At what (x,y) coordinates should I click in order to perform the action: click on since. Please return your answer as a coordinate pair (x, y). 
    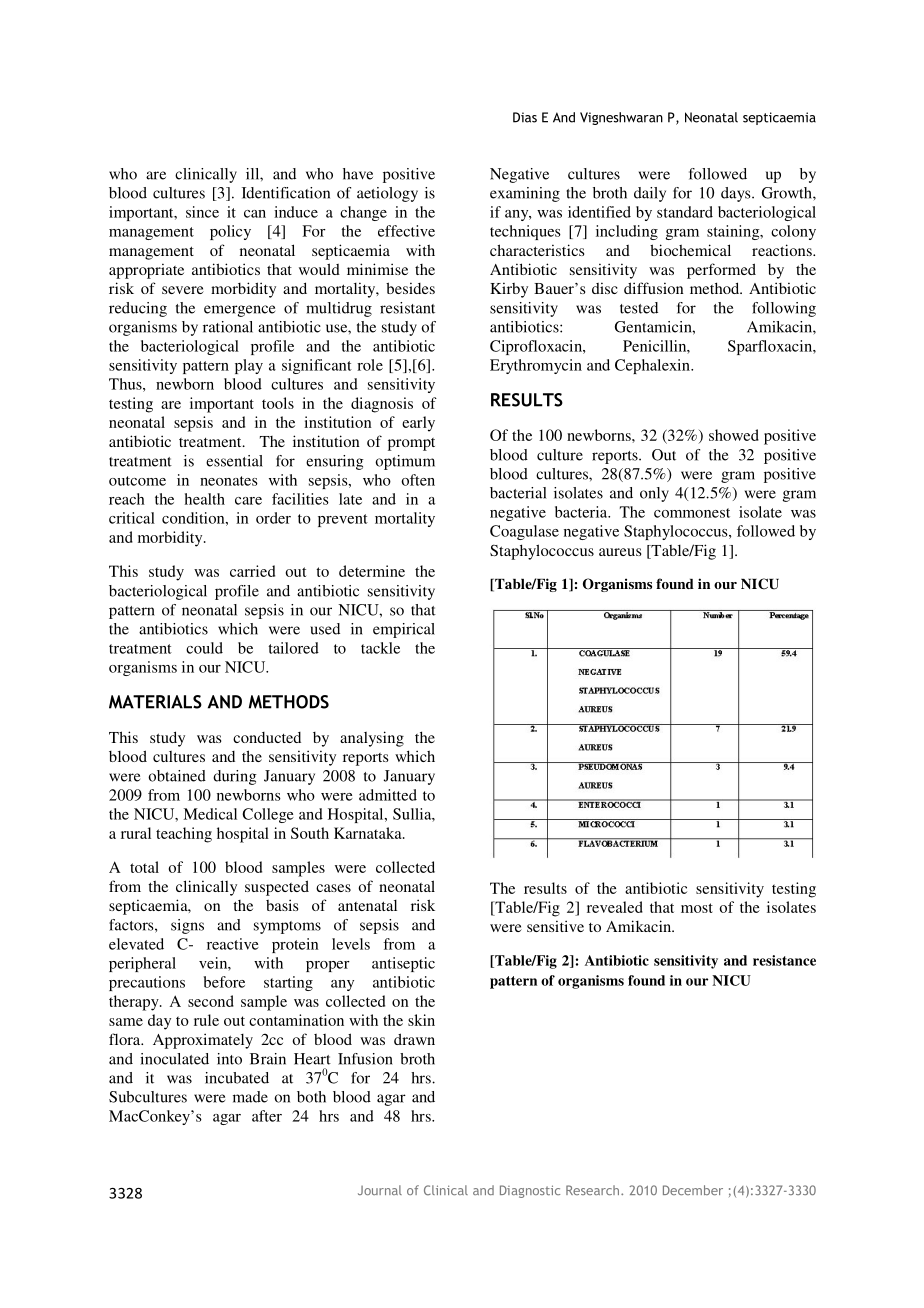
    Looking at the image, I should click on (202, 212).
